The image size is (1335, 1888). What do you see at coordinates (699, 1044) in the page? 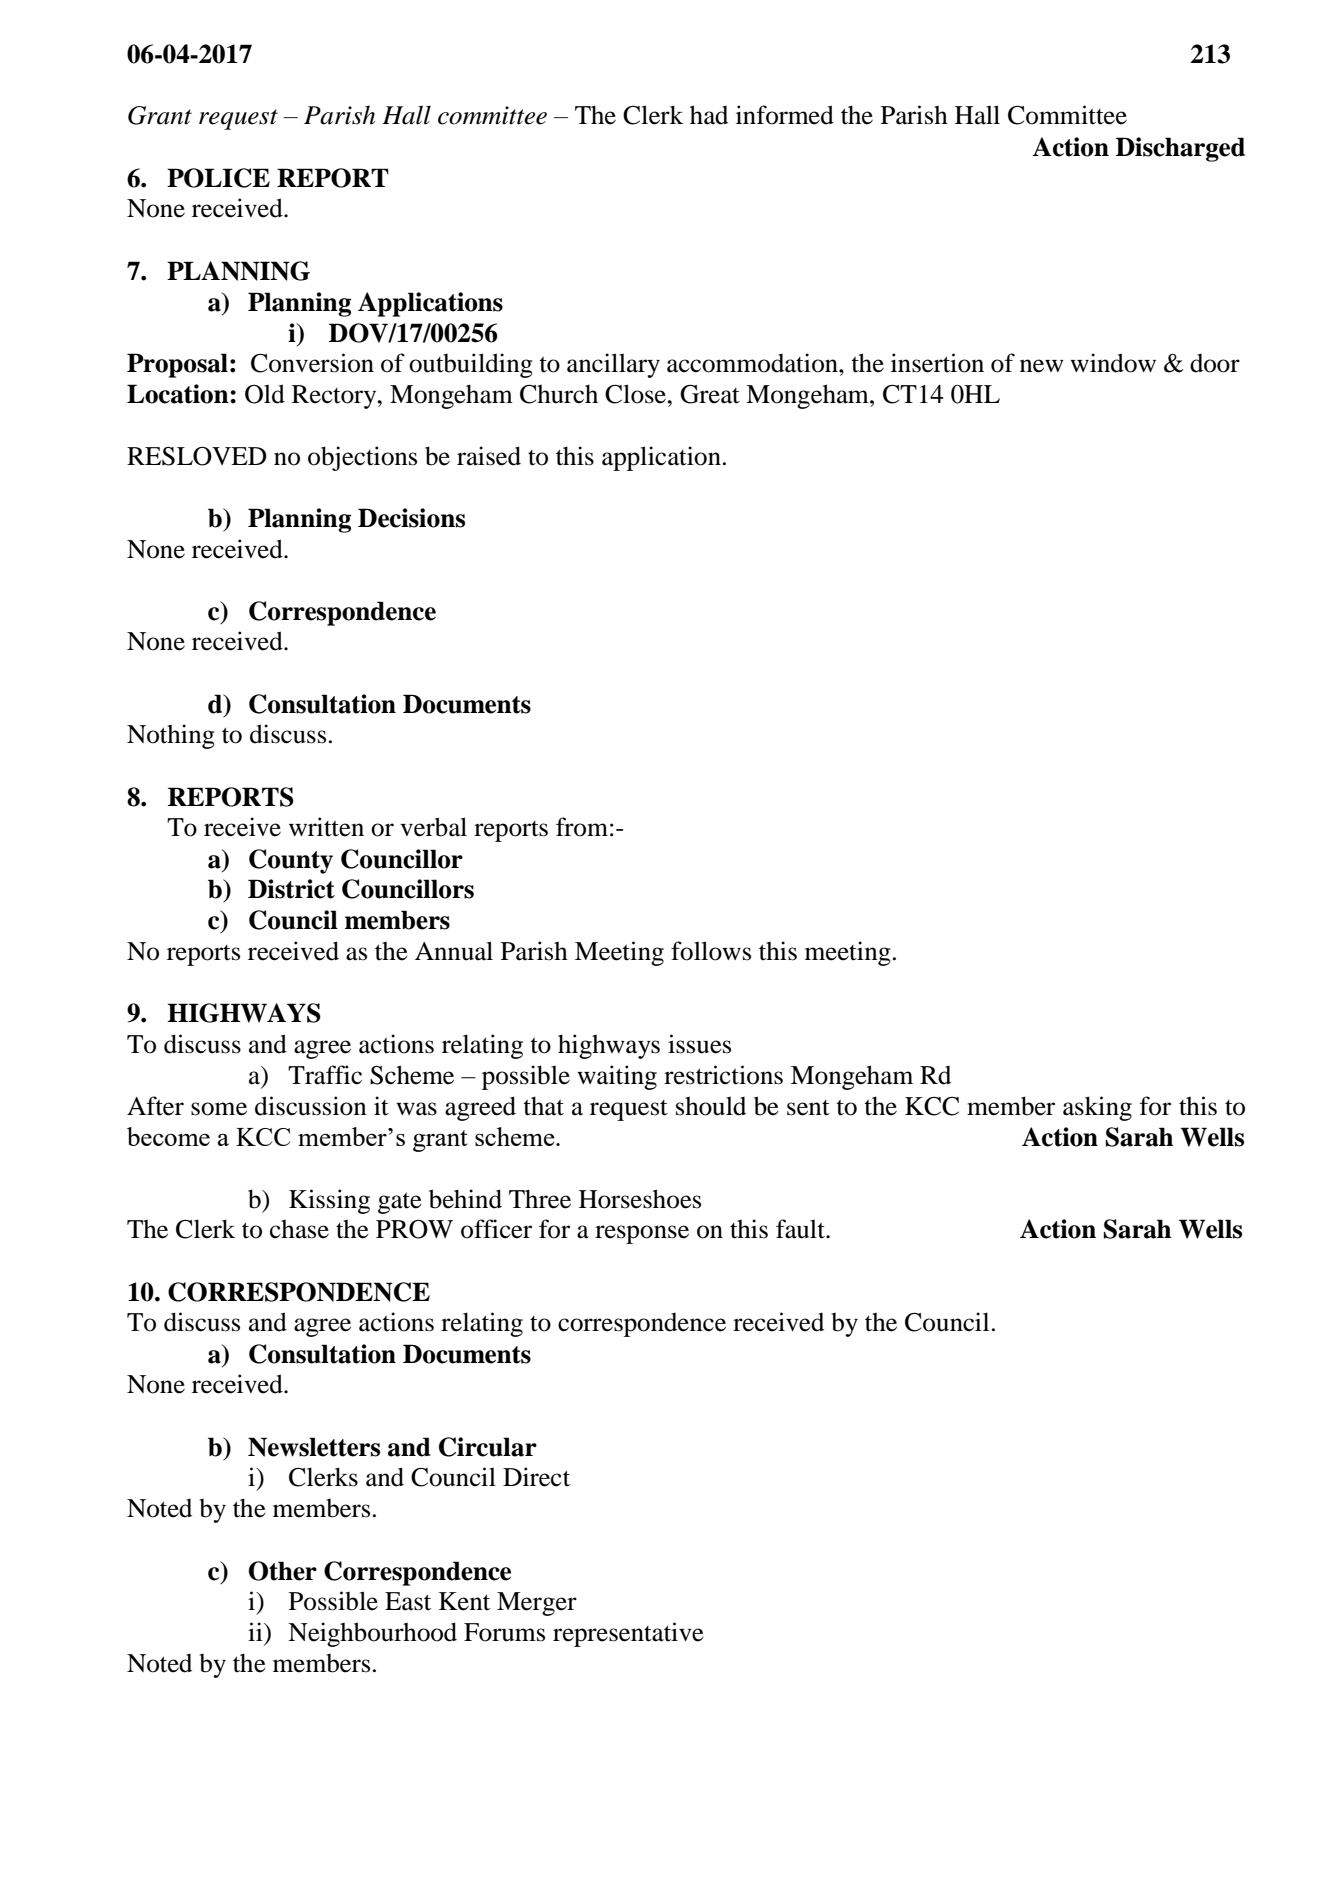
I see `issues` at bounding box center [699, 1044].
